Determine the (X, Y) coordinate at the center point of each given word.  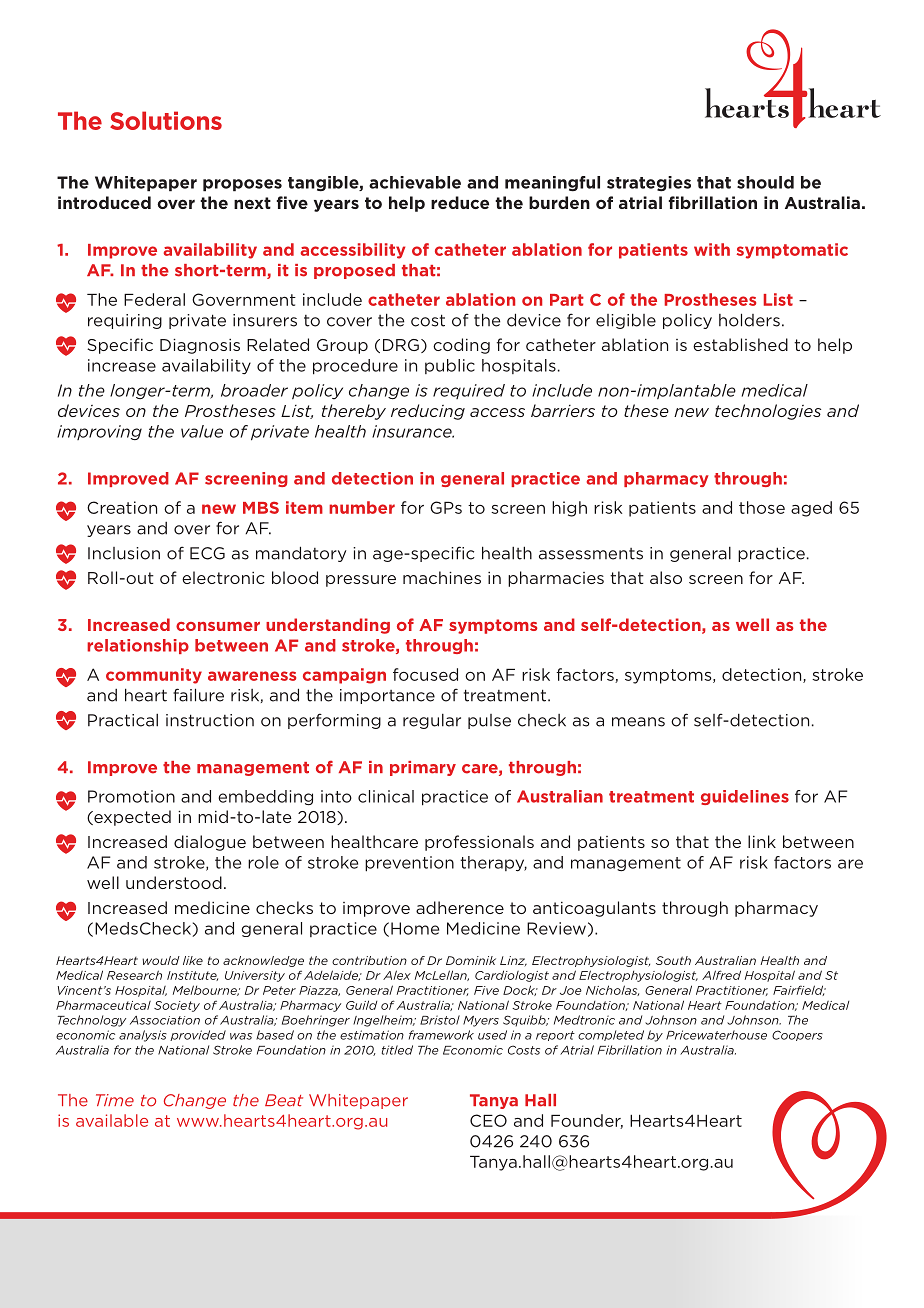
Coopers (797, 1035)
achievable (415, 182)
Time (115, 1100)
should (765, 182)
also (666, 577)
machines (442, 577)
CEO (488, 1120)
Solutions (166, 120)
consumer (218, 626)
